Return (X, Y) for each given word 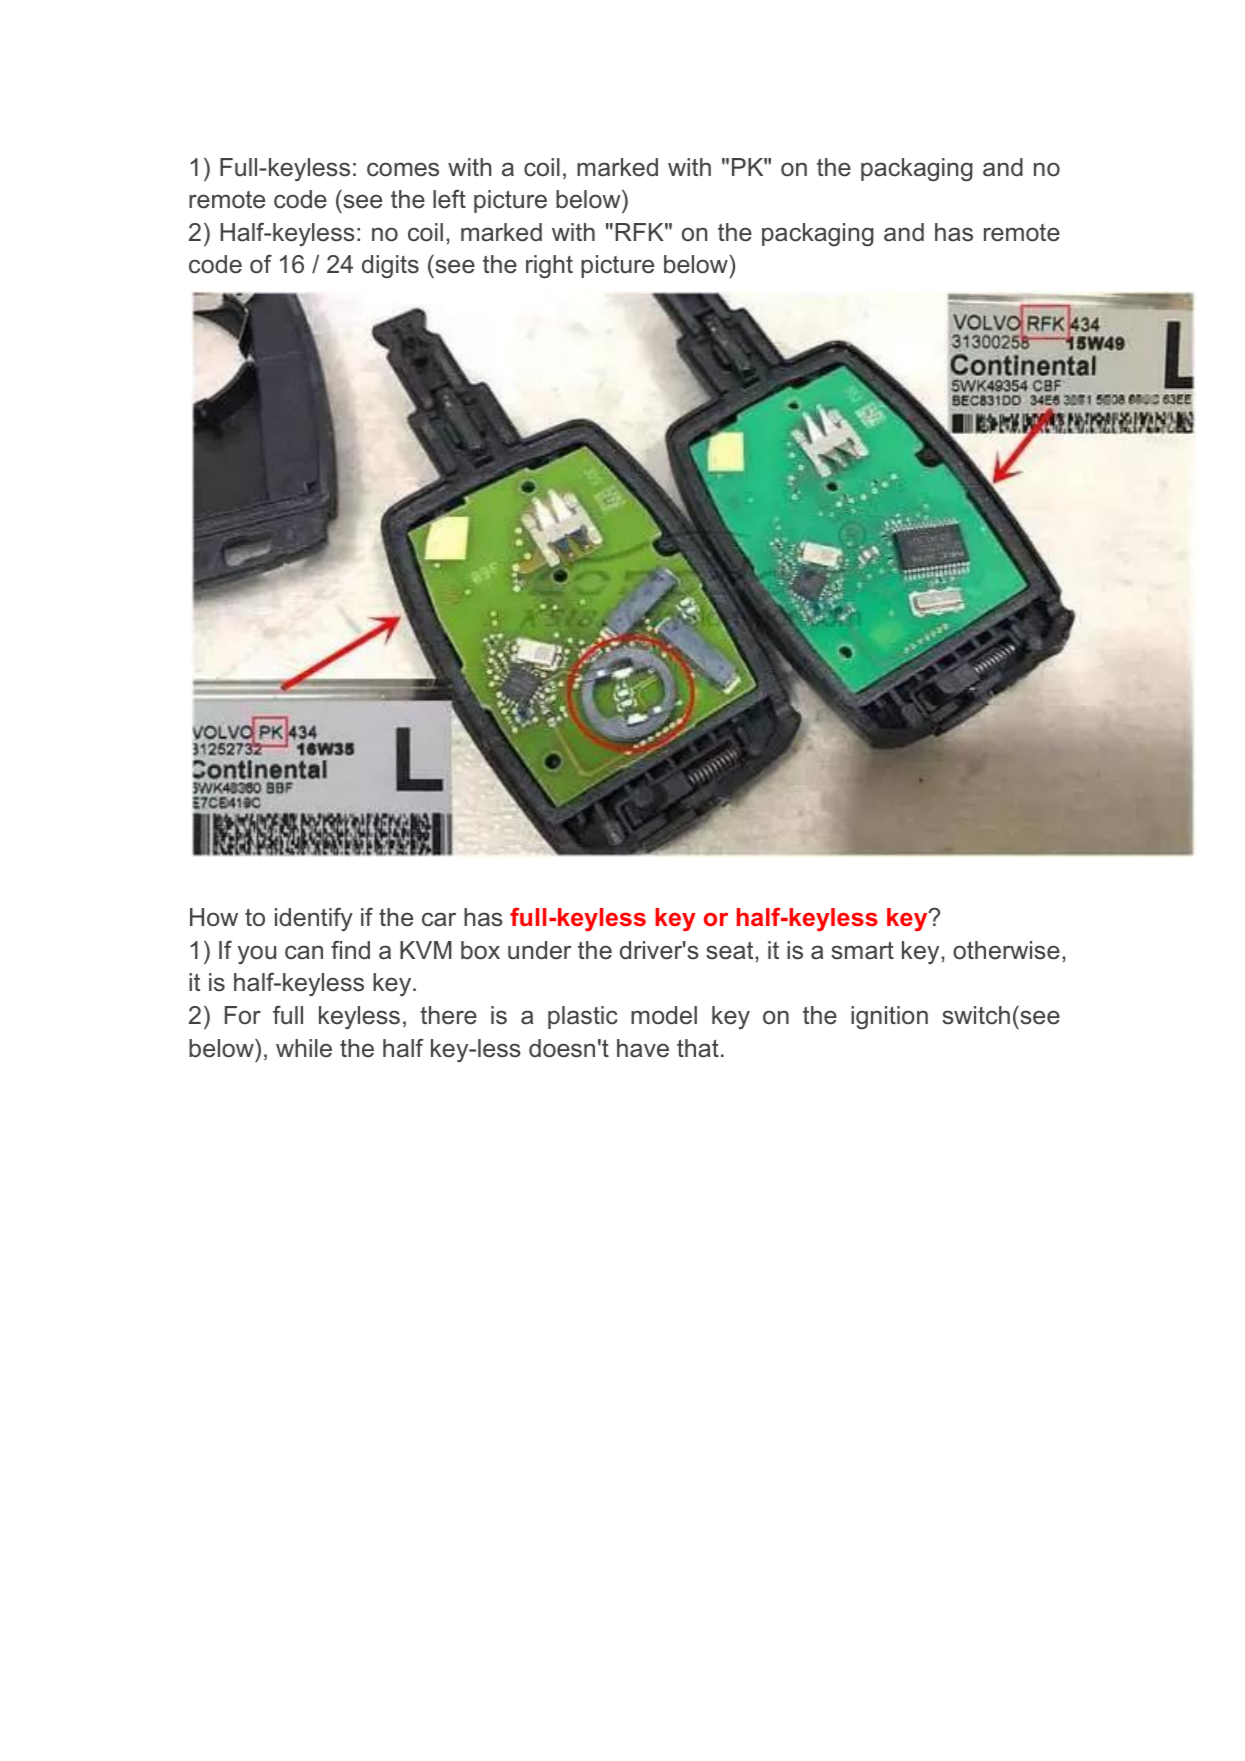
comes (403, 169)
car (439, 919)
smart (862, 950)
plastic (583, 1017)
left (449, 199)
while (304, 1048)
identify (314, 919)
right (549, 267)
